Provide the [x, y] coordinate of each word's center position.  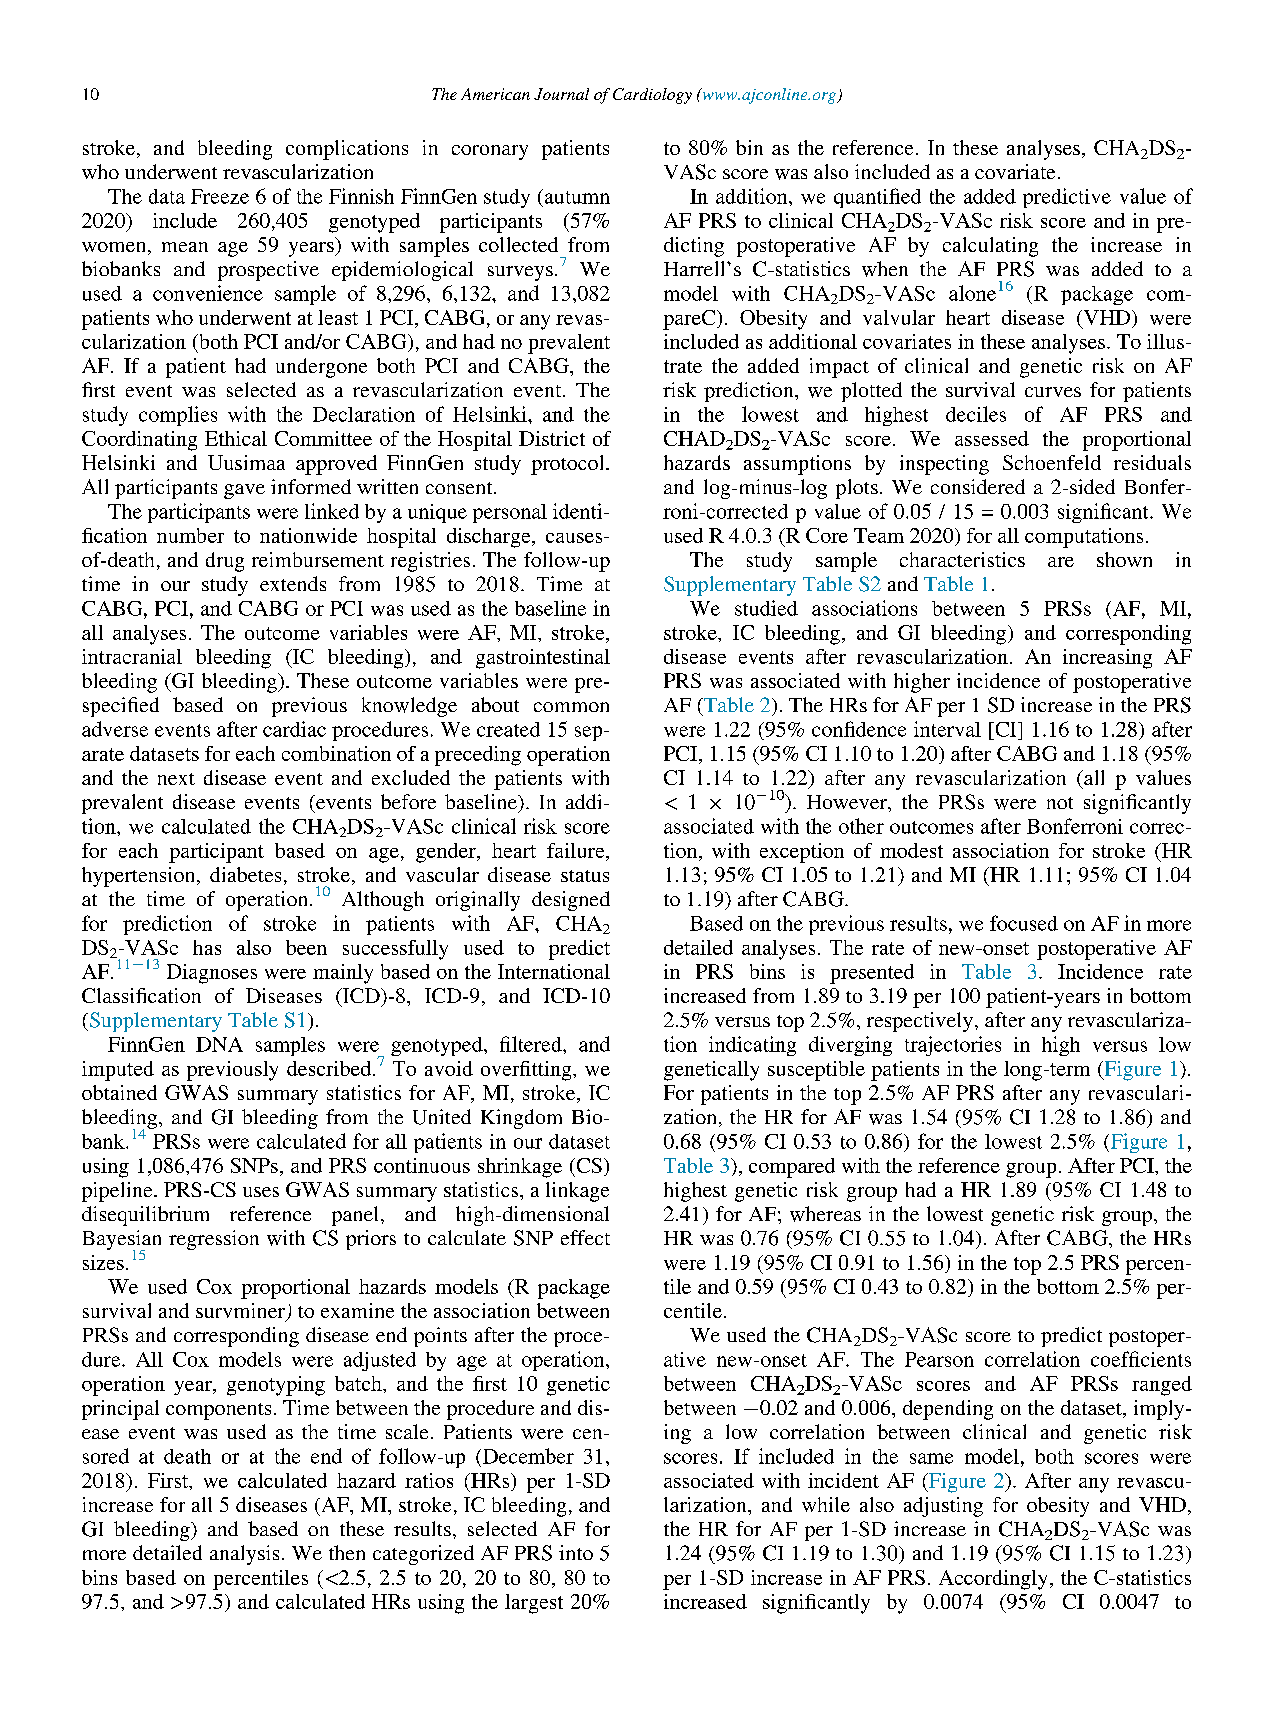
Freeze [220, 196]
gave [244, 491]
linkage [577, 1192]
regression [214, 1240]
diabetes [245, 874]
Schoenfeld [1052, 462]
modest [911, 850]
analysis [244, 1555]
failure [577, 850]
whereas [825, 1214]
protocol [569, 465]
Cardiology [652, 96]
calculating [990, 247]
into [576, 1552]
